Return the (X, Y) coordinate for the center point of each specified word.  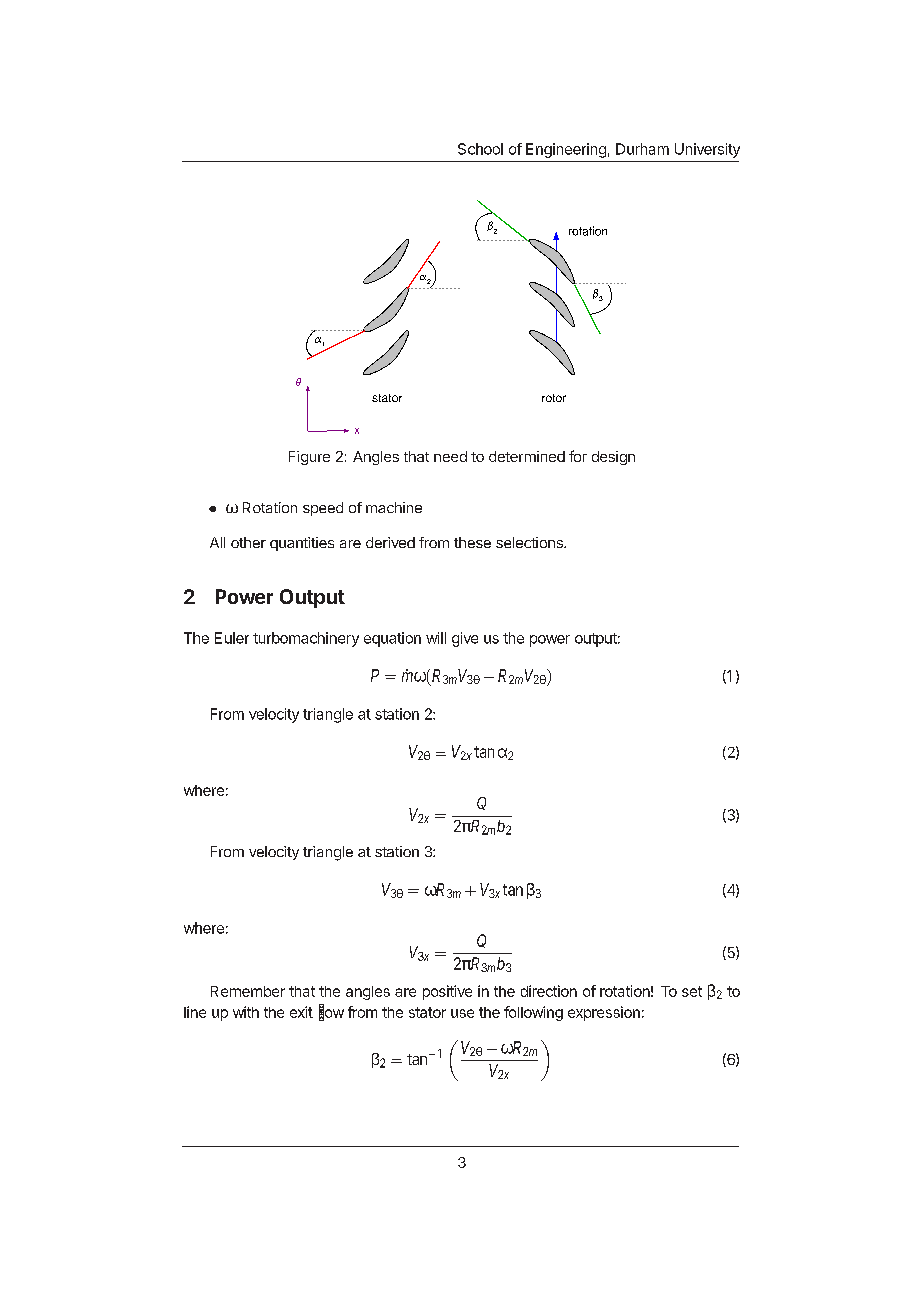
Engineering (566, 150)
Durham (642, 149)
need (450, 456)
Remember (248, 991)
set (692, 991)
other (248, 542)
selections (530, 542)
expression (604, 1013)
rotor (554, 398)
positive (447, 992)
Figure (309, 458)
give (465, 639)
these (472, 542)
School (480, 149)
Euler (232, 638)
